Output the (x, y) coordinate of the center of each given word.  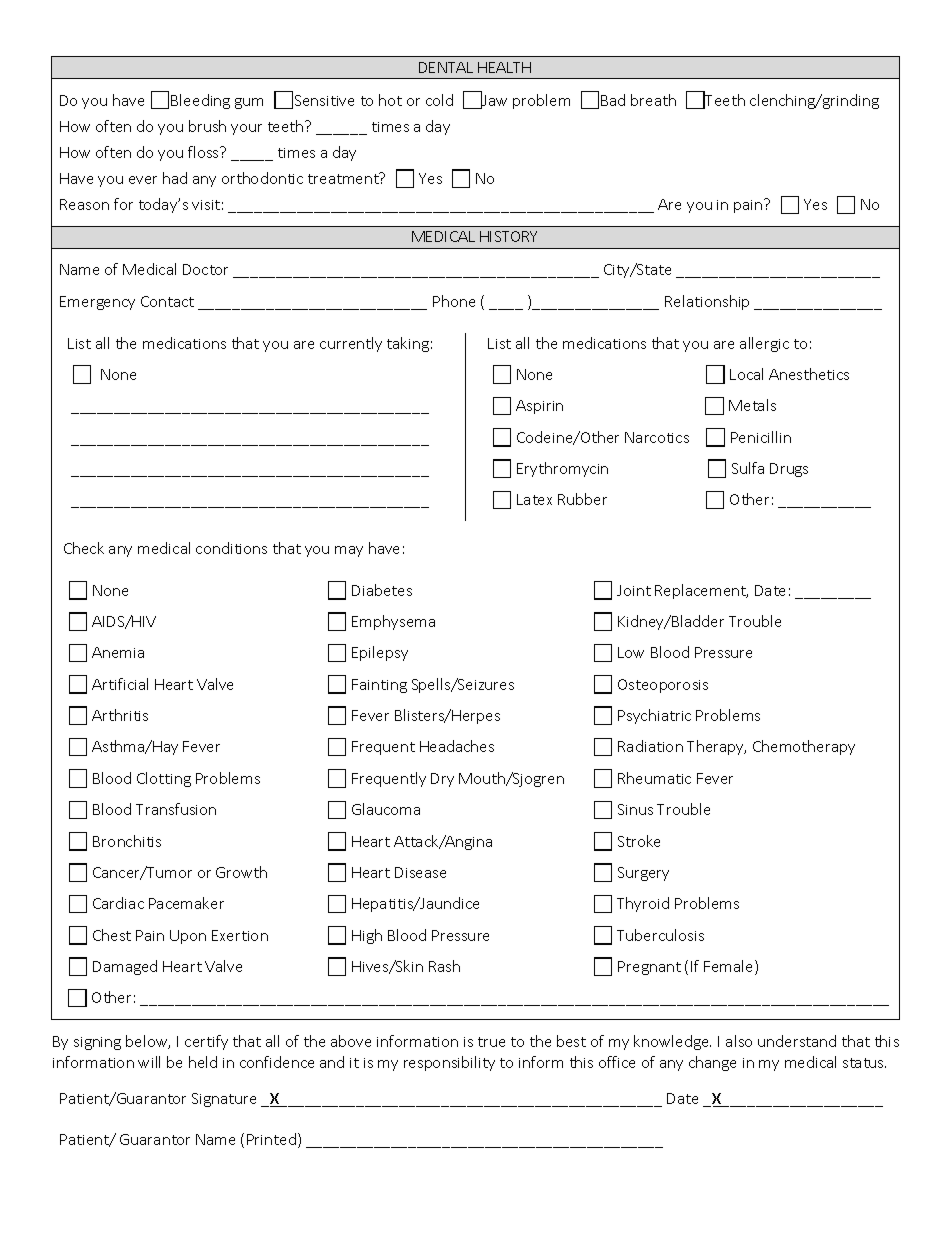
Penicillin (761, 437)
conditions (231, 548)
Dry (442, 780)
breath (653, 100)
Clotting (164, 779)
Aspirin (539, 407)
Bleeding (200, 101)
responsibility (449, 1063)
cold (439, 100)
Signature (224, 1100)
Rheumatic (654, 778)
